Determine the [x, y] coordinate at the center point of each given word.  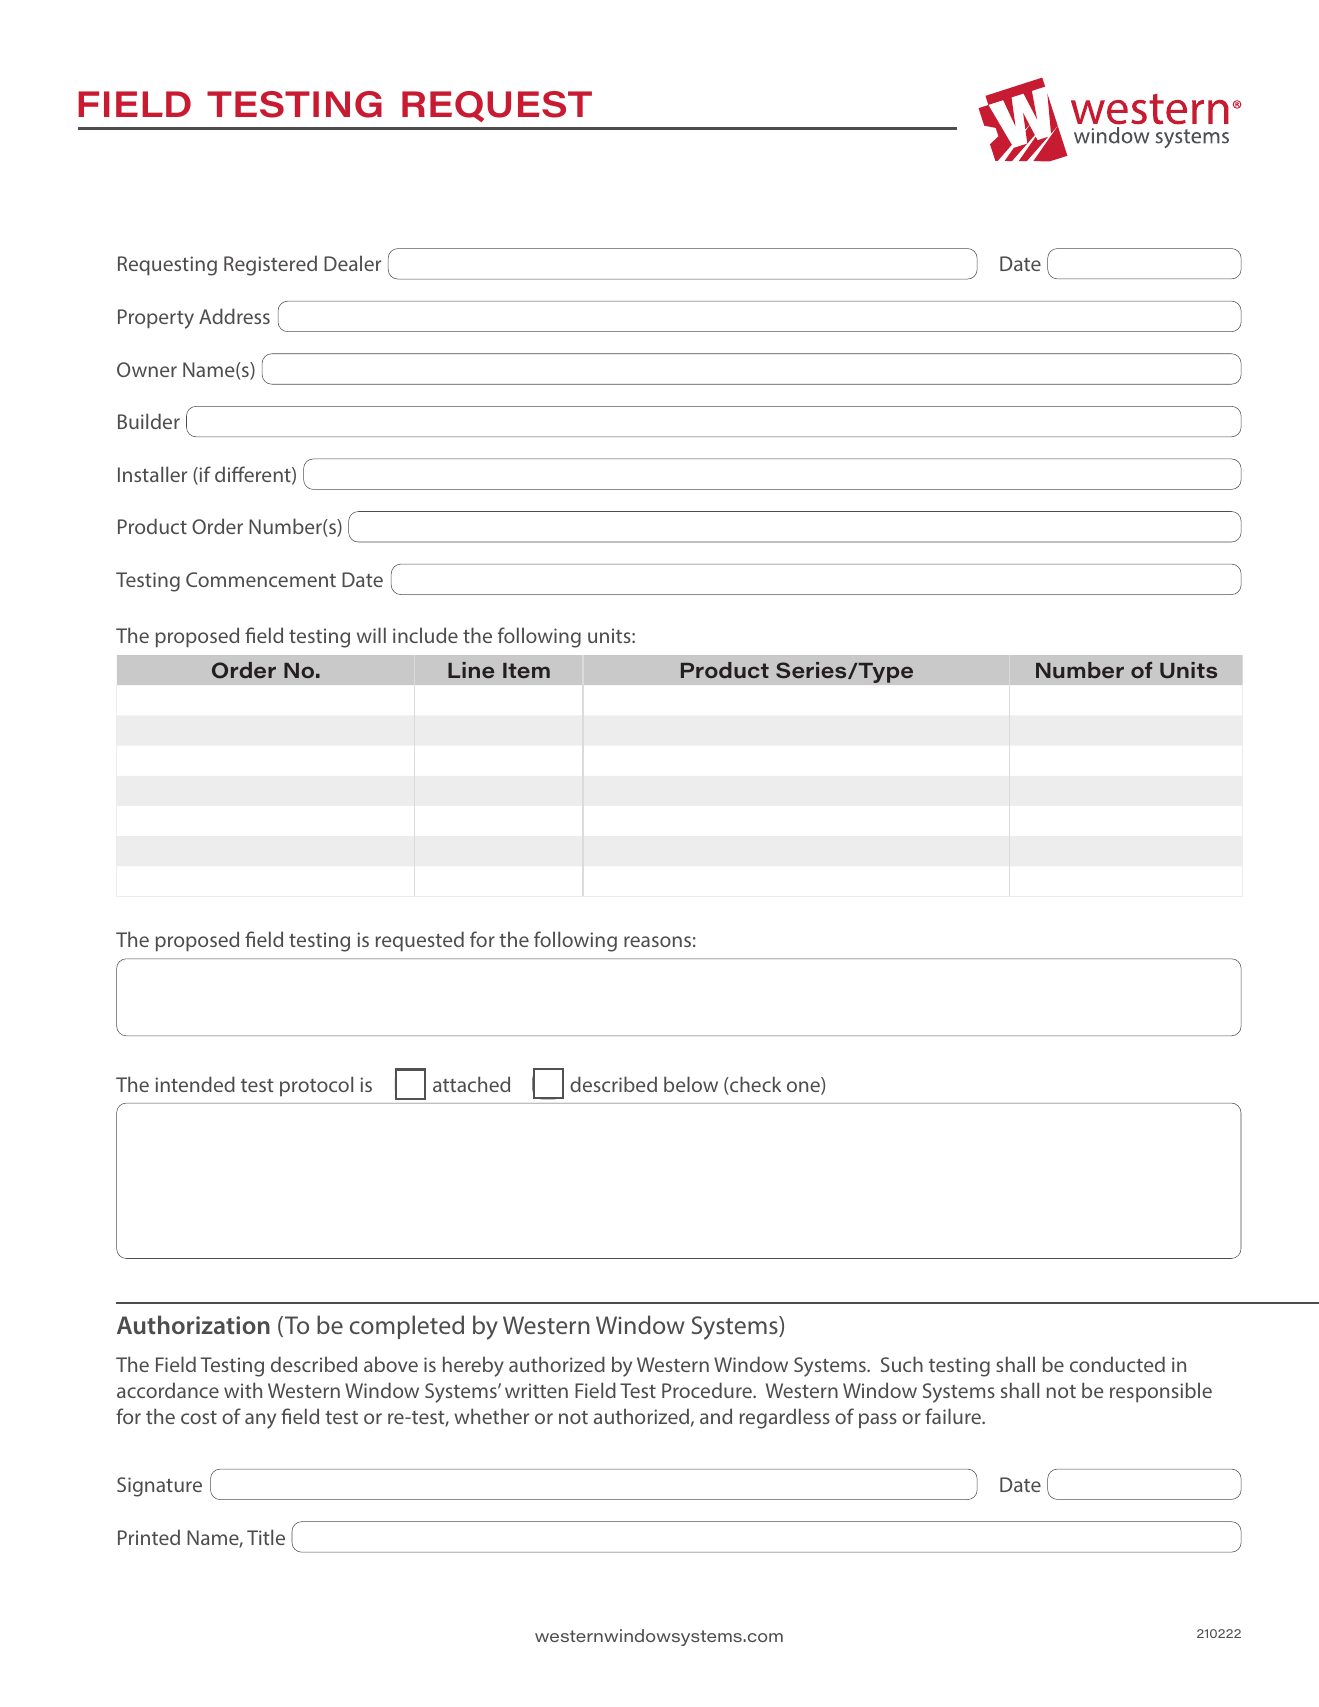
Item [526, 671]
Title [266, 1537]
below [691, 1084]
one [804, 1088]
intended [195, 1084]
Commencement [261, 579]
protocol [316, 1086]
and [716, 1416]
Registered [270, 265]
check [754, 1085]
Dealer [352, 263]
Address [234, 316]
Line [471, 670]
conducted [1117, 1364]
